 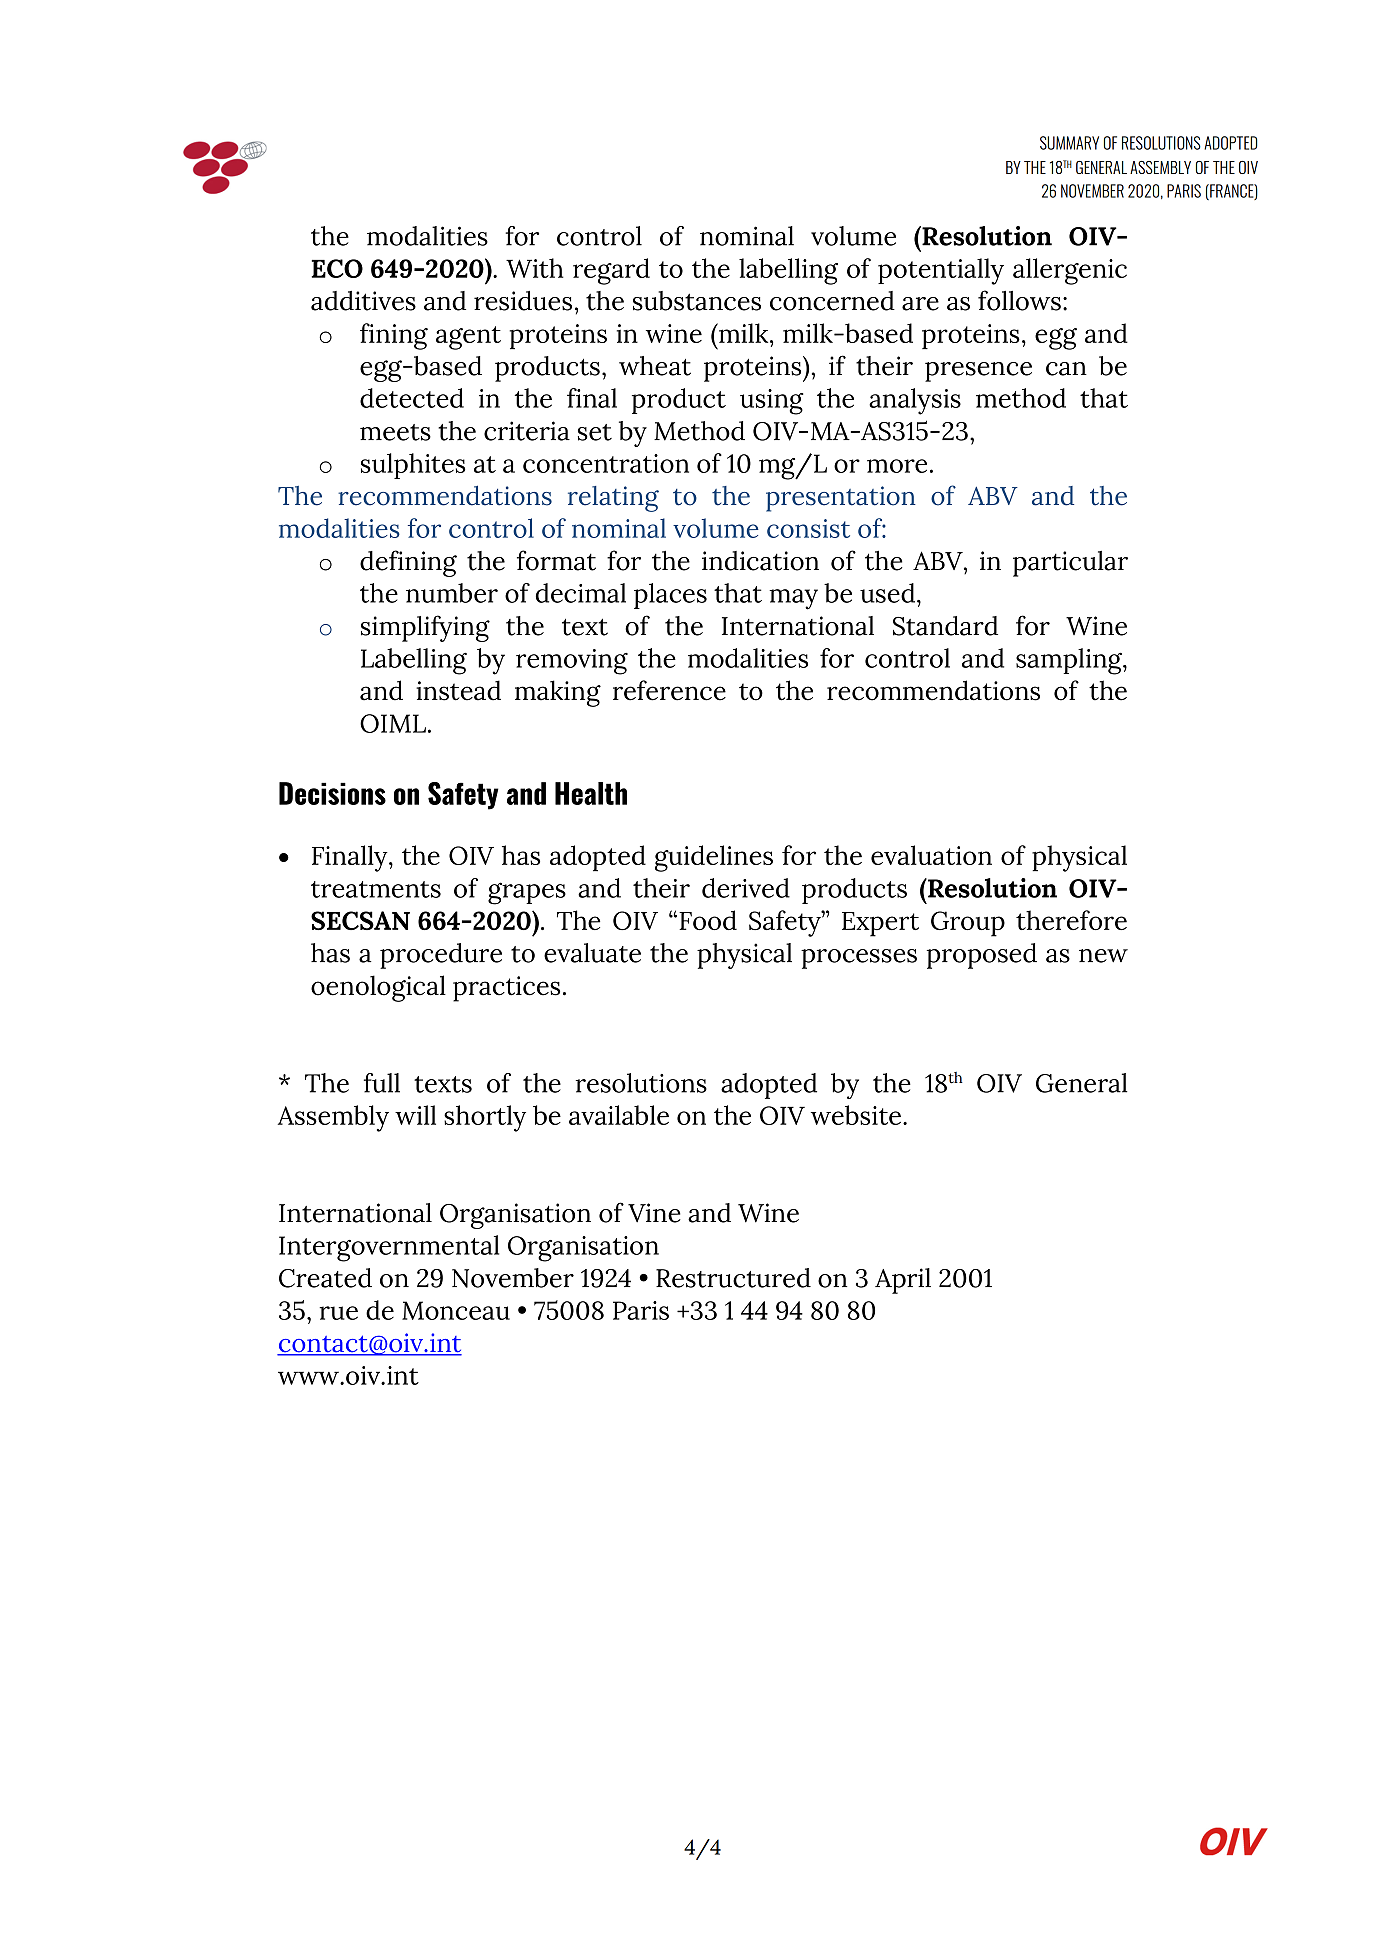 What do you see at coordinates (1070, 564) in the screenshot?
I see `particular` at bounding box center [1070, 564].
